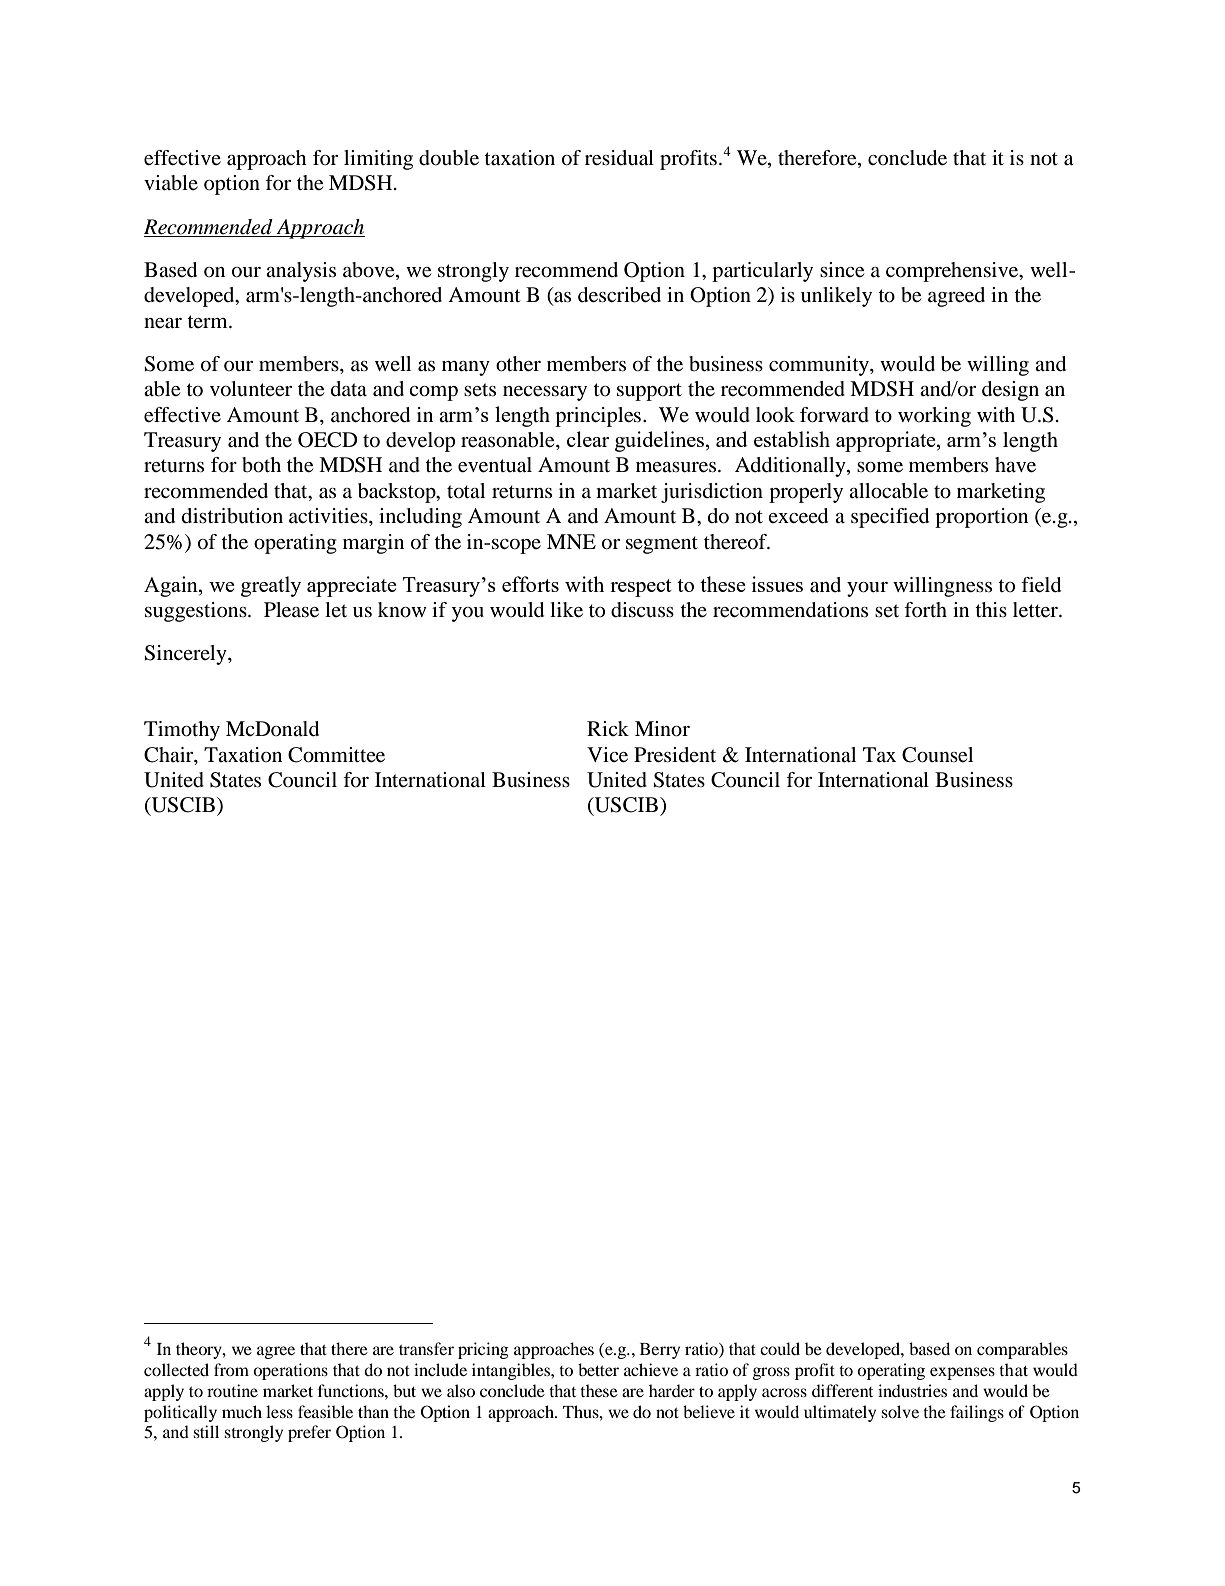 The image size is (1225, 1586). Describe the element at coordinates (336, 755) in the screenshot. I see `Committee` at that location.
